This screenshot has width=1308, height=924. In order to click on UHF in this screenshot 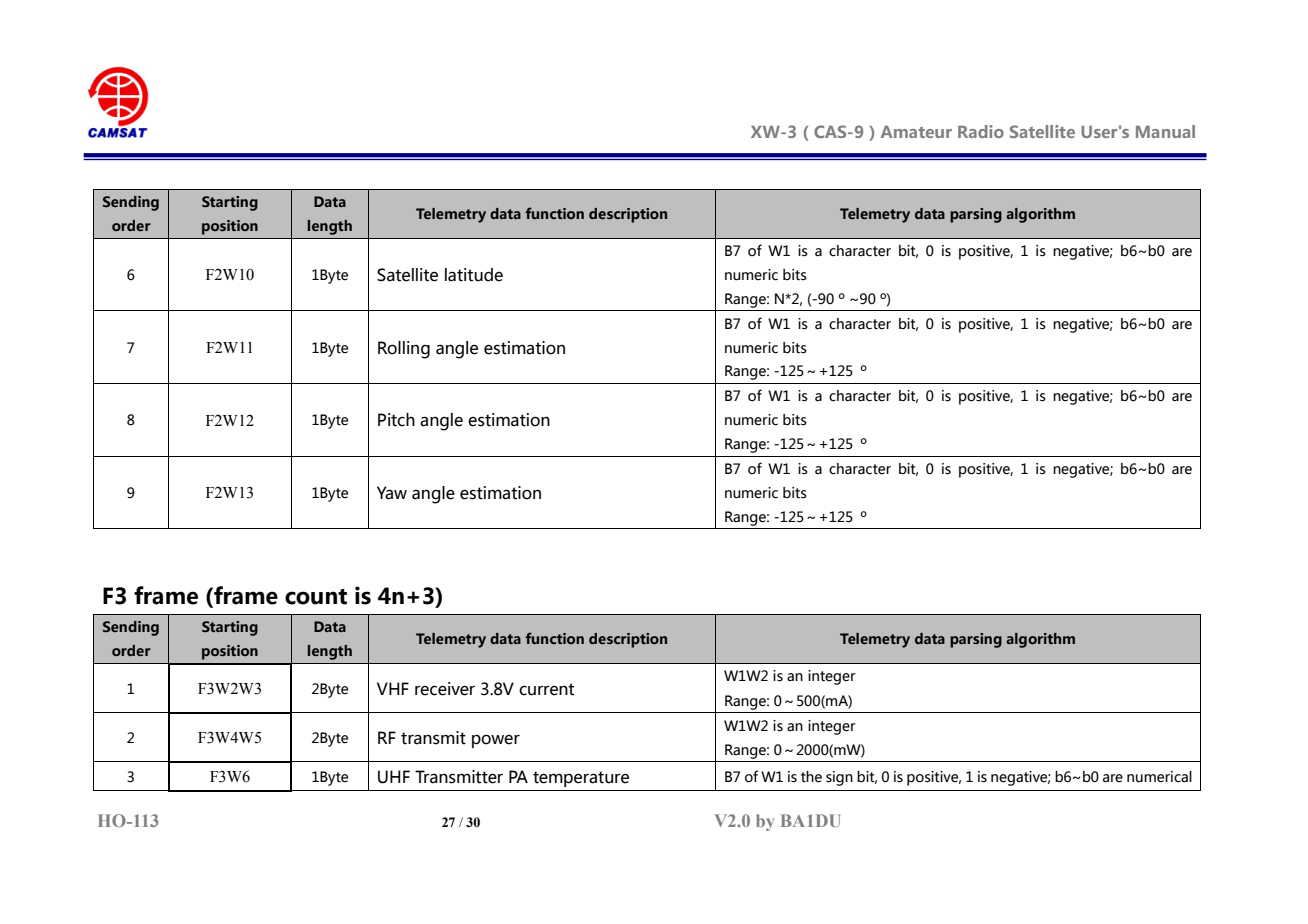, I will do `click(394, 777)`.
